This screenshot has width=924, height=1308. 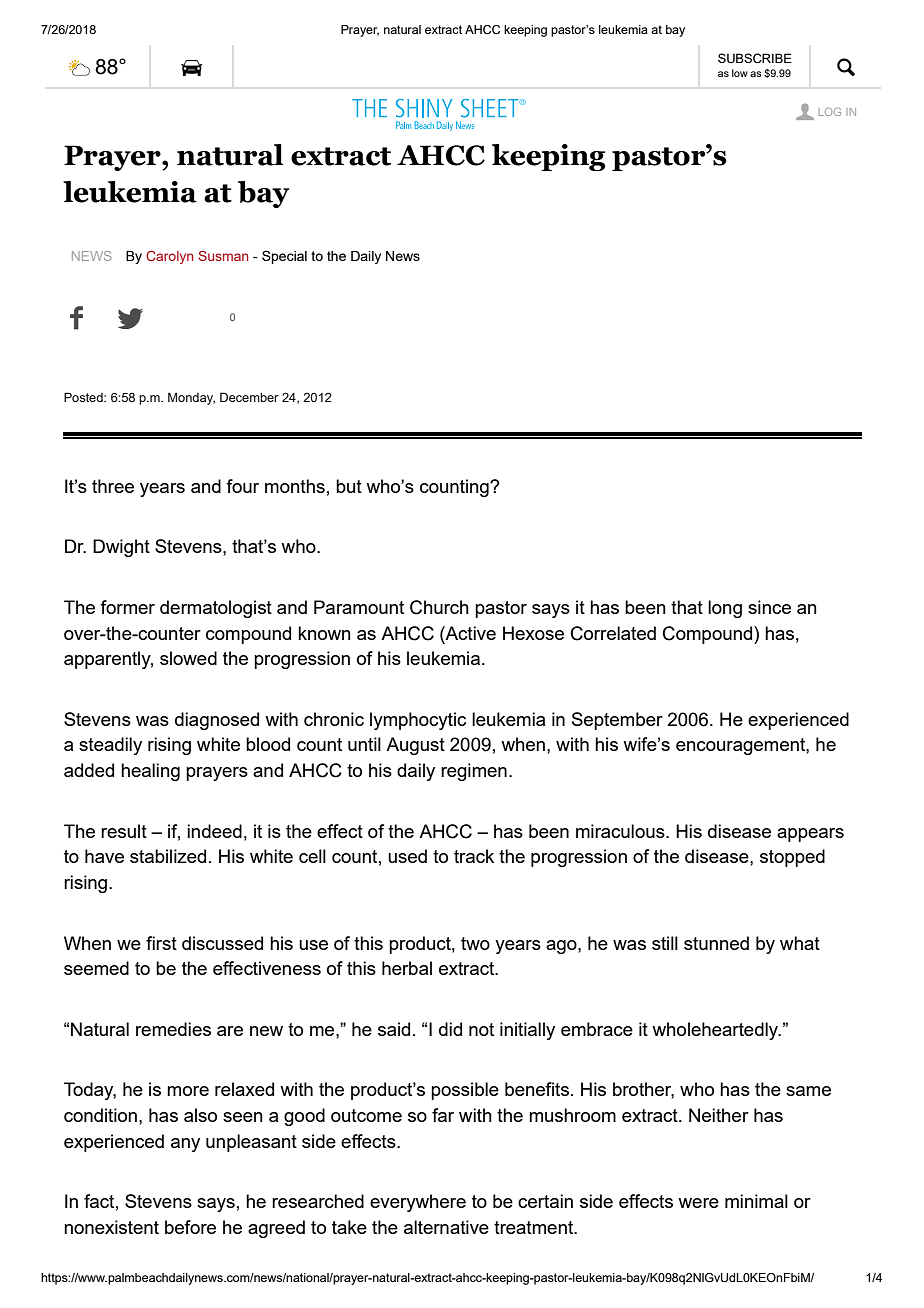 What do you see at coordinates (284, 257) in the screenshot?
I see `Special` at bounding box center [284, 257].
